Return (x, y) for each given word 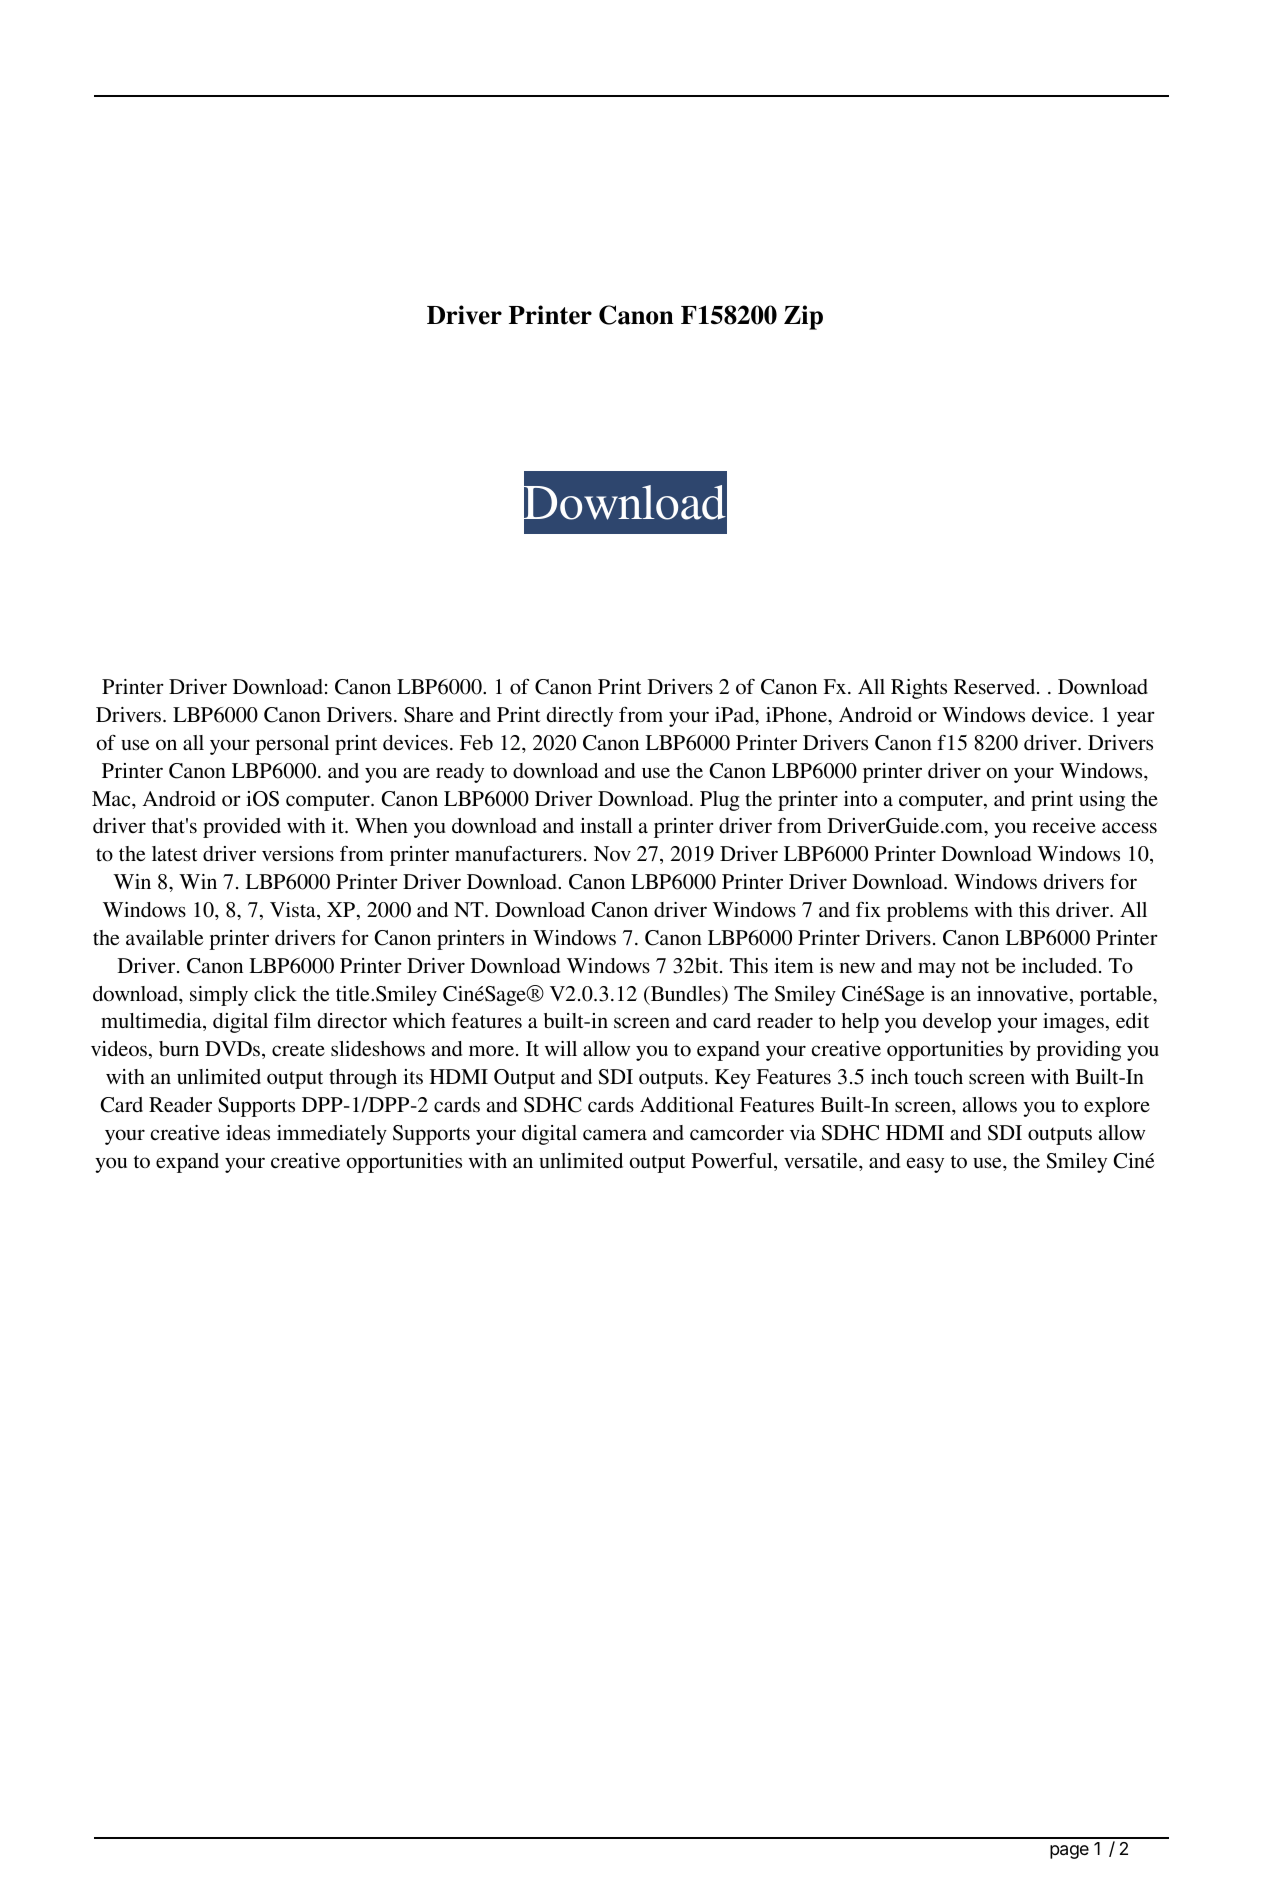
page (1069, 1852)
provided (242, 828)
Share (429, 715)
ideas (248, 1133)
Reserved (996, 686)
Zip (803, 317)
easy (925, 1165)
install (606, 825)
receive (1064, 826)
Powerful (733, 1162)
